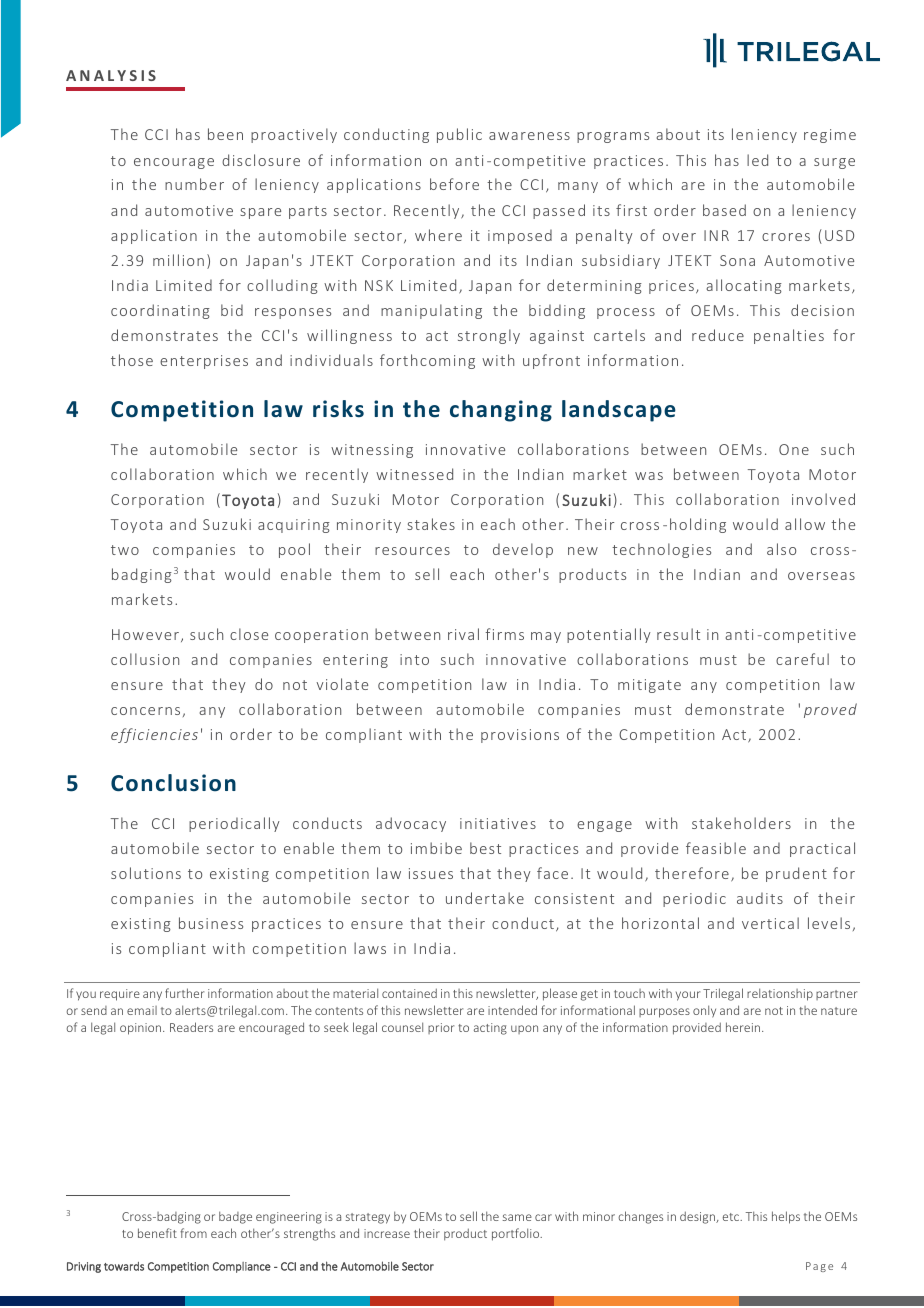  Describe the element at coordinates (414, 659) in the screenshot. I see `into` at that location.
